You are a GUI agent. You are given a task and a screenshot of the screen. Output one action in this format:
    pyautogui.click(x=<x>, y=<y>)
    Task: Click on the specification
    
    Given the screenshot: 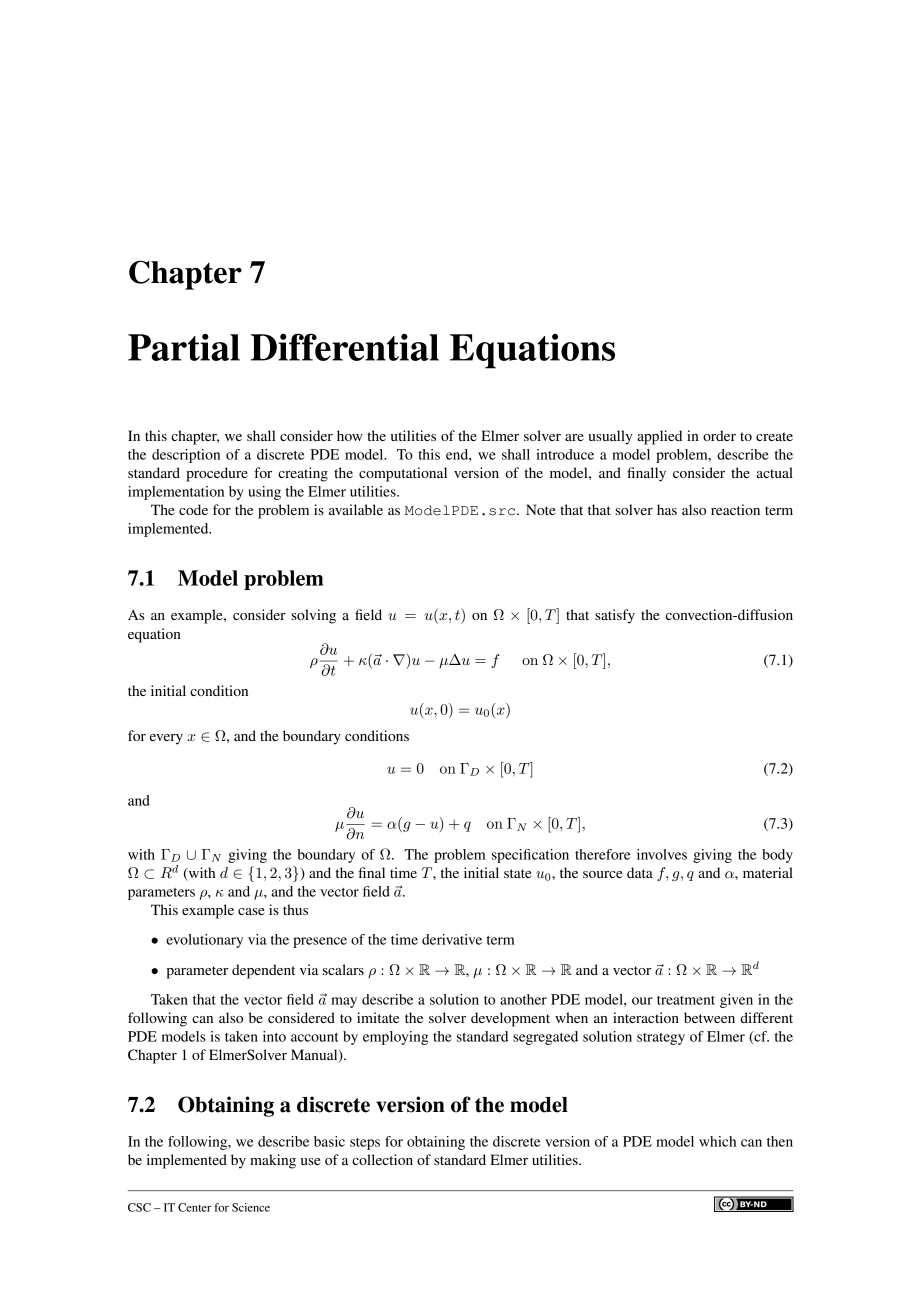 What is the action you would take?
    pyautogui.click(x=530, y=856)
